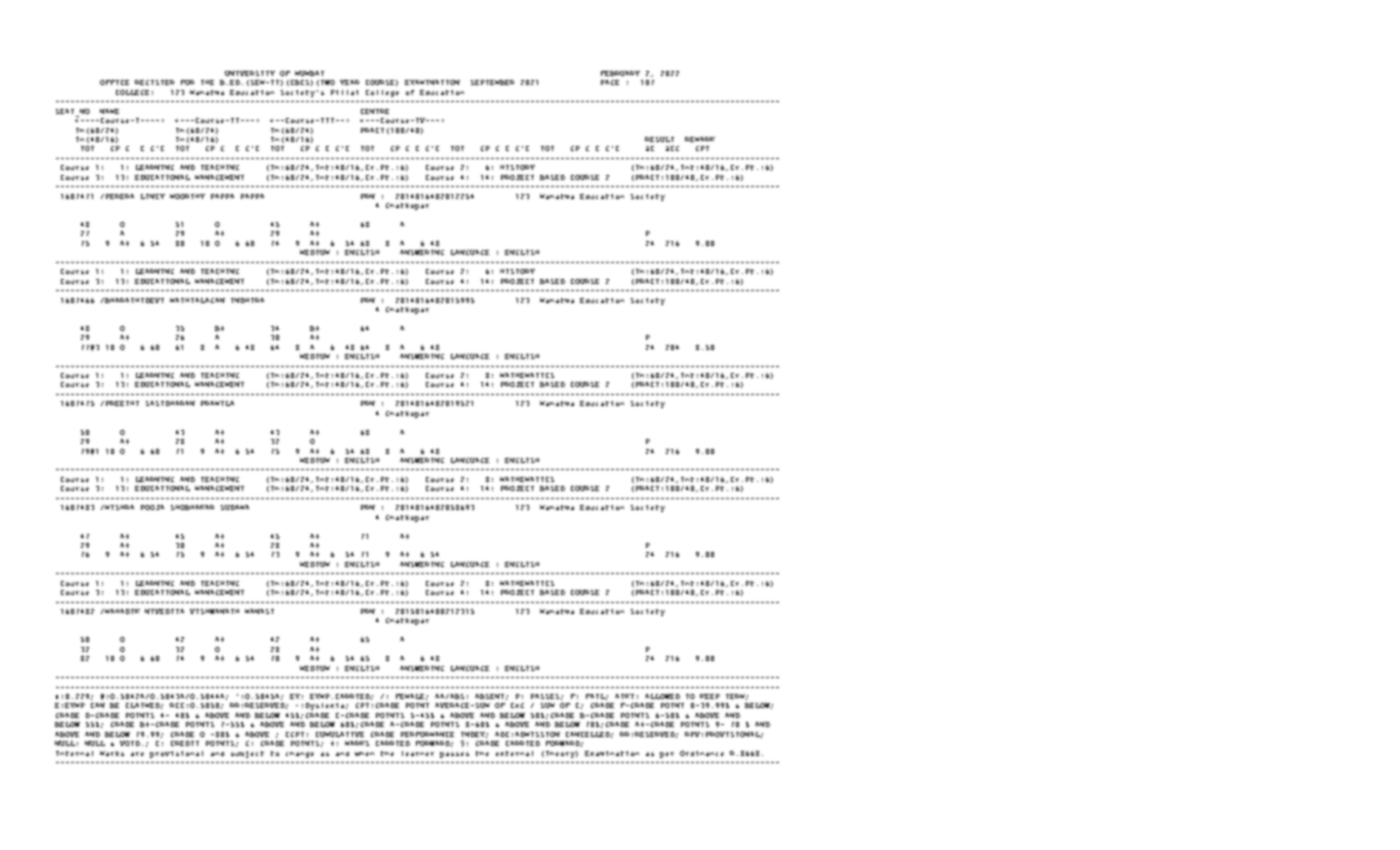 Image resolution: width=1400 pixels, height=850 pixels. I want to click on RESULT, so click(659, 139).
